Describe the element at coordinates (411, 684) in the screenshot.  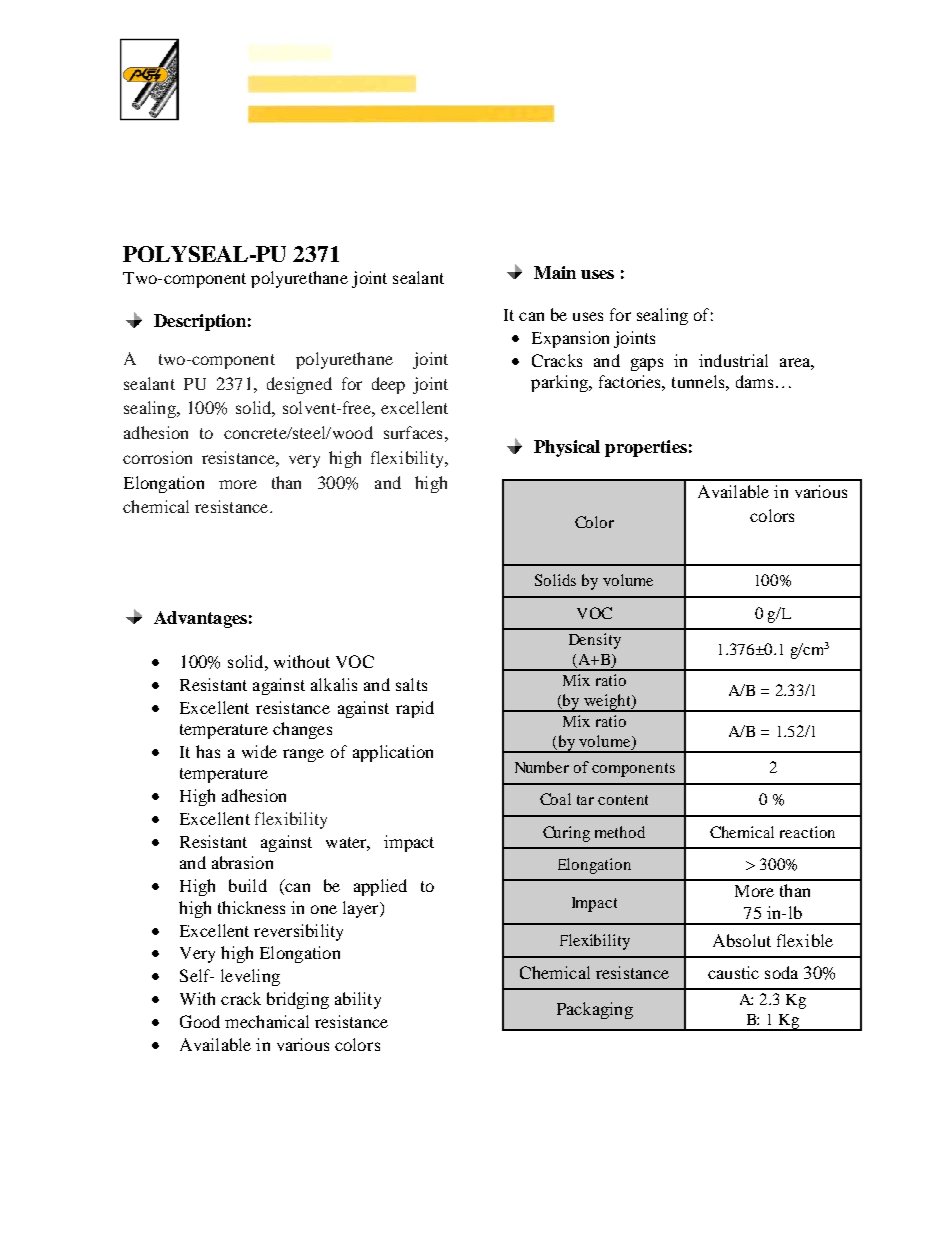
I see `salts` at that location.
